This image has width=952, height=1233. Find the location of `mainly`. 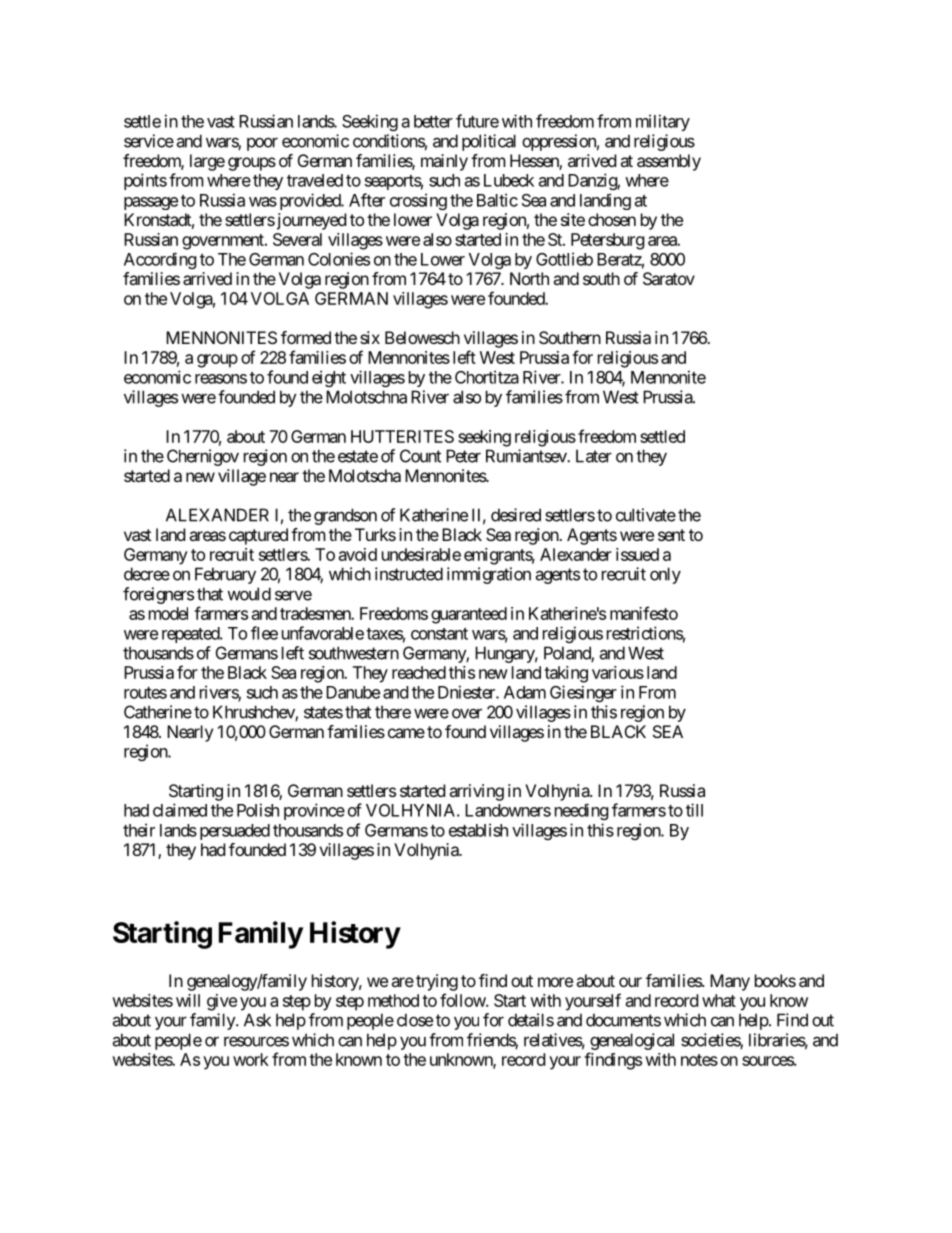

mainly is located at coordinates (444, 162).
